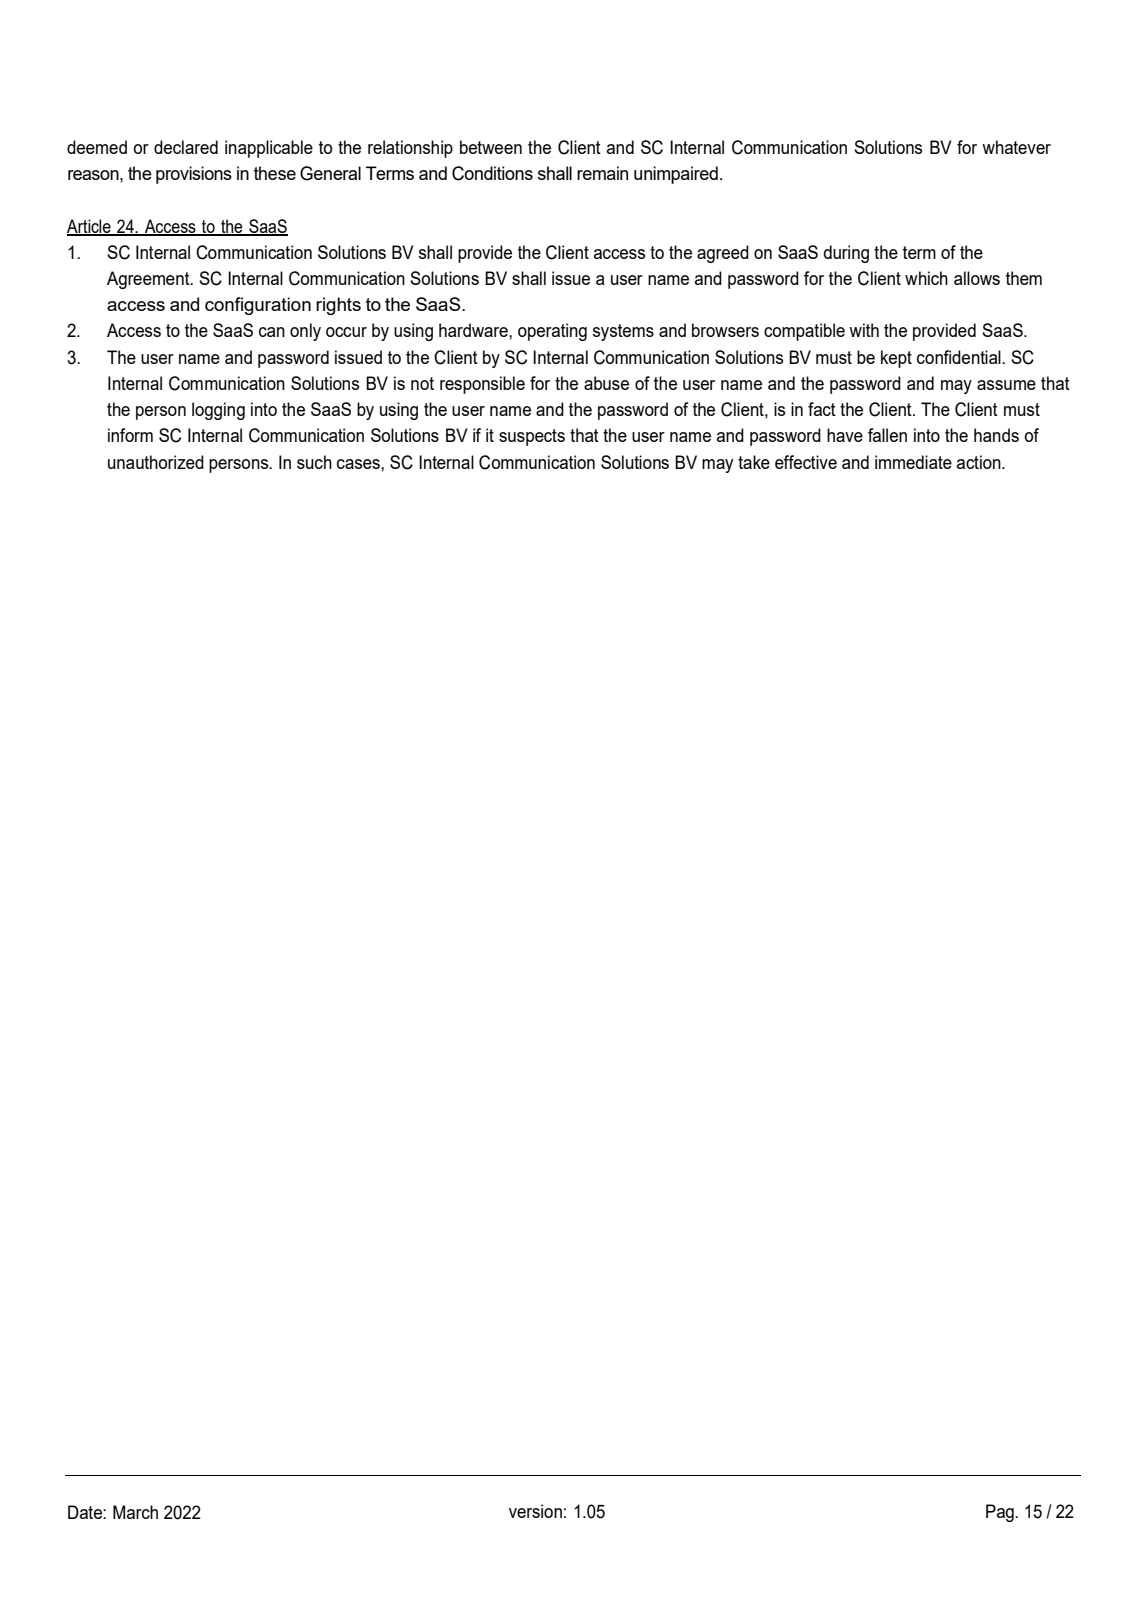  Describe the element at coordinates (602, 173) in the screenshot. I see `remain` at that location.
